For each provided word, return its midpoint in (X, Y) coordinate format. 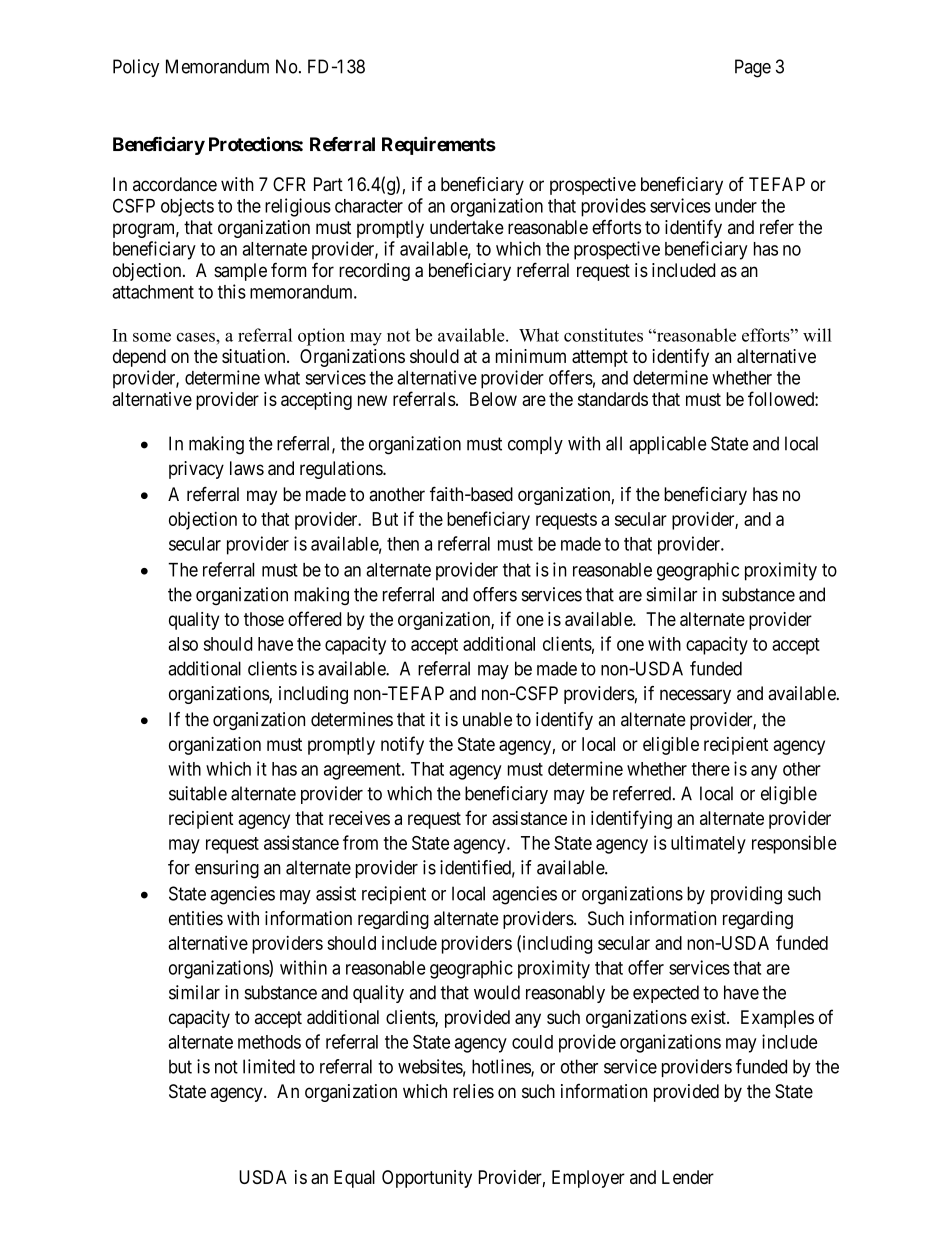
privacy (196, 470)
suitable (198, 793)
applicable (668, 445)
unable (487, 719)
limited (269, 1066)
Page (753, 68)
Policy (136, 68)
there (710, 769)
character (369, 206)
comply (535, 445)
